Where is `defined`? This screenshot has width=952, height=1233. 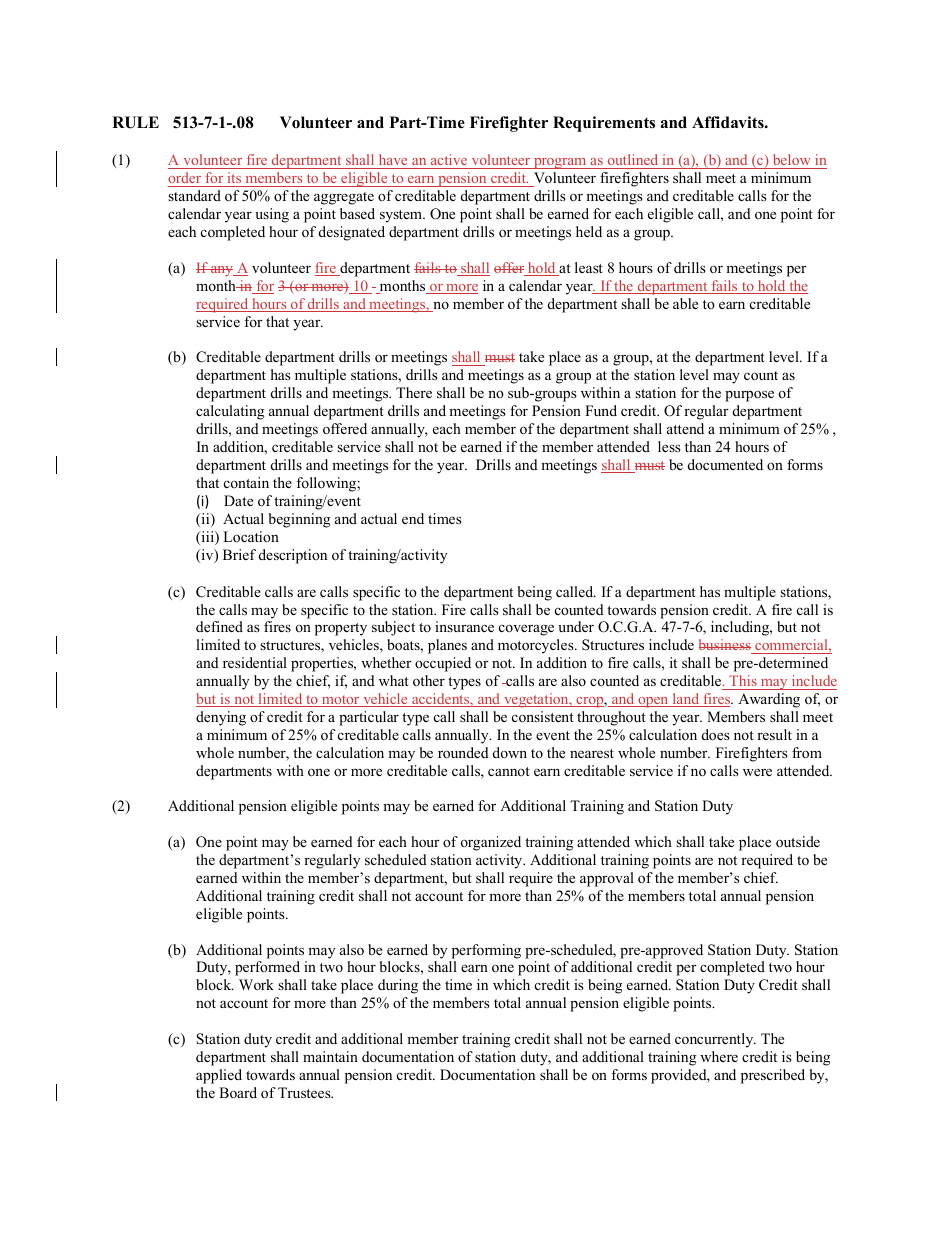
defined is located at coordinates (219, 626).
